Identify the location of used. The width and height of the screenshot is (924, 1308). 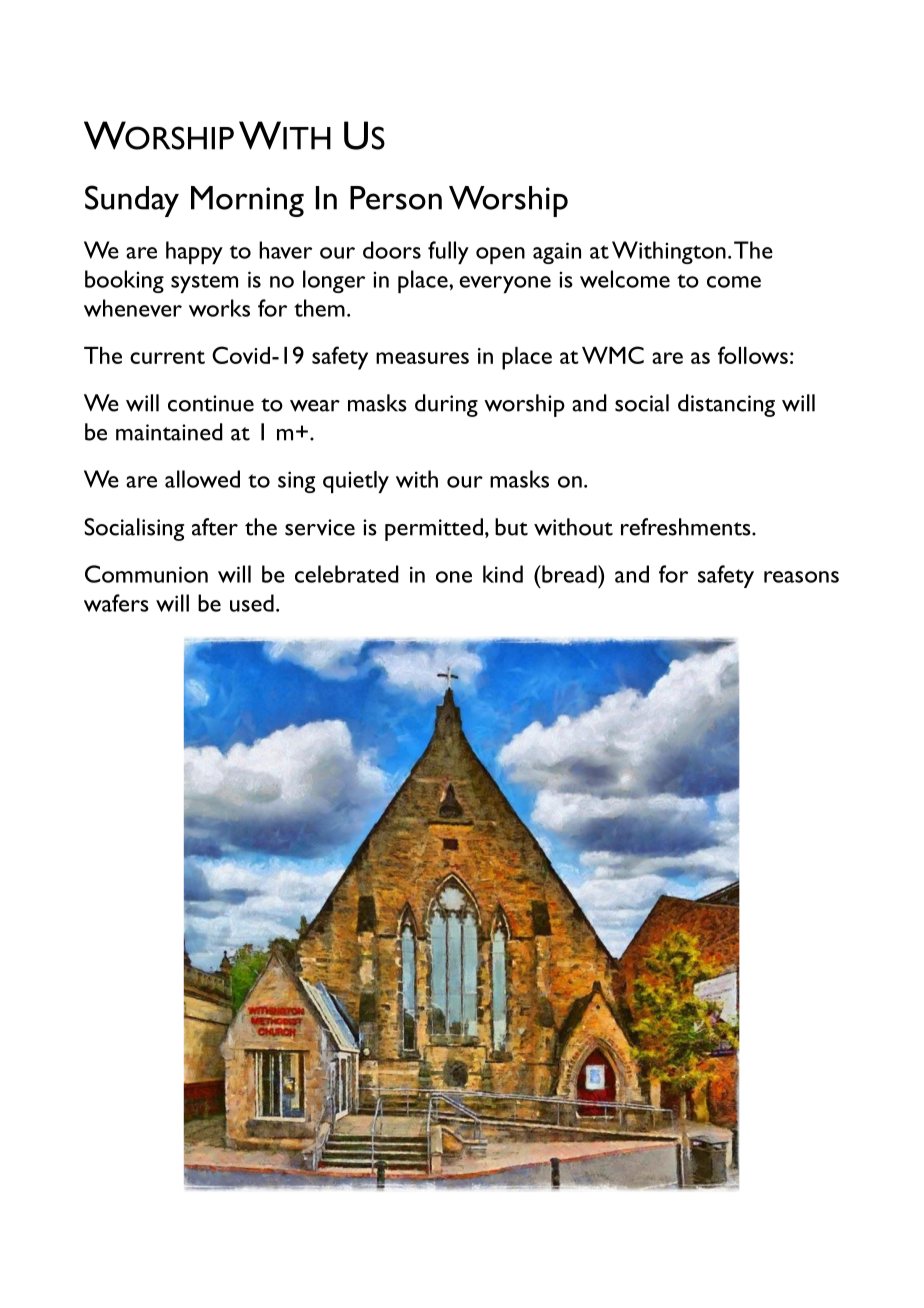
(252, 603).
